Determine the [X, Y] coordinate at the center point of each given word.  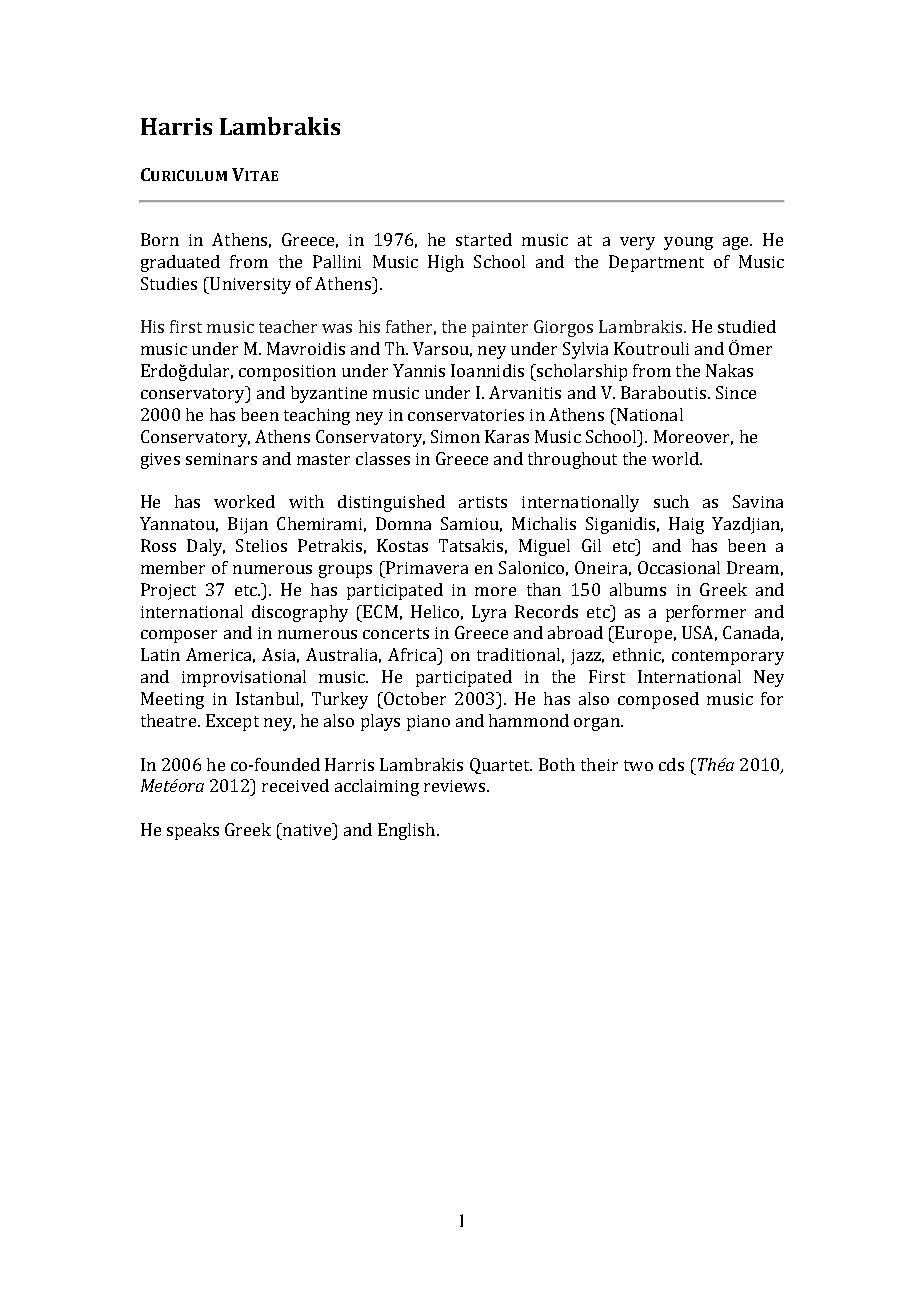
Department [656, 263]
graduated [180, 263]
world [676, 458]
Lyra [489, 613]
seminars [221, 459]
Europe [642, 634]
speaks [193, 831]
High [446, 263]
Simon [455, 436]
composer [179, 636]
